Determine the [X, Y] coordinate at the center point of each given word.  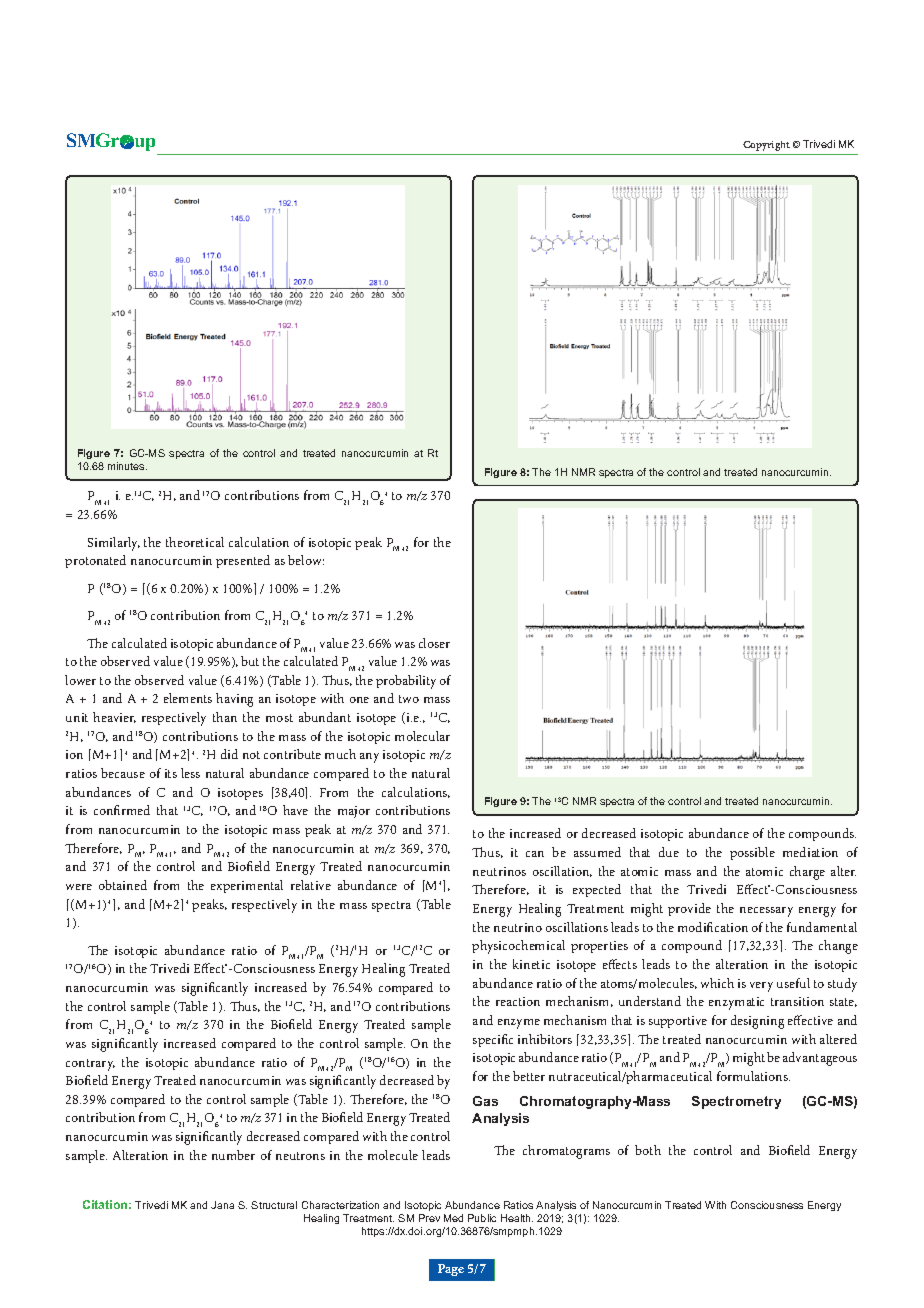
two [409, 699]
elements [188, 698]
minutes [127, 466]
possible [752, 853]
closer [434, 643]
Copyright [766, 146]
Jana [222, 1205]
